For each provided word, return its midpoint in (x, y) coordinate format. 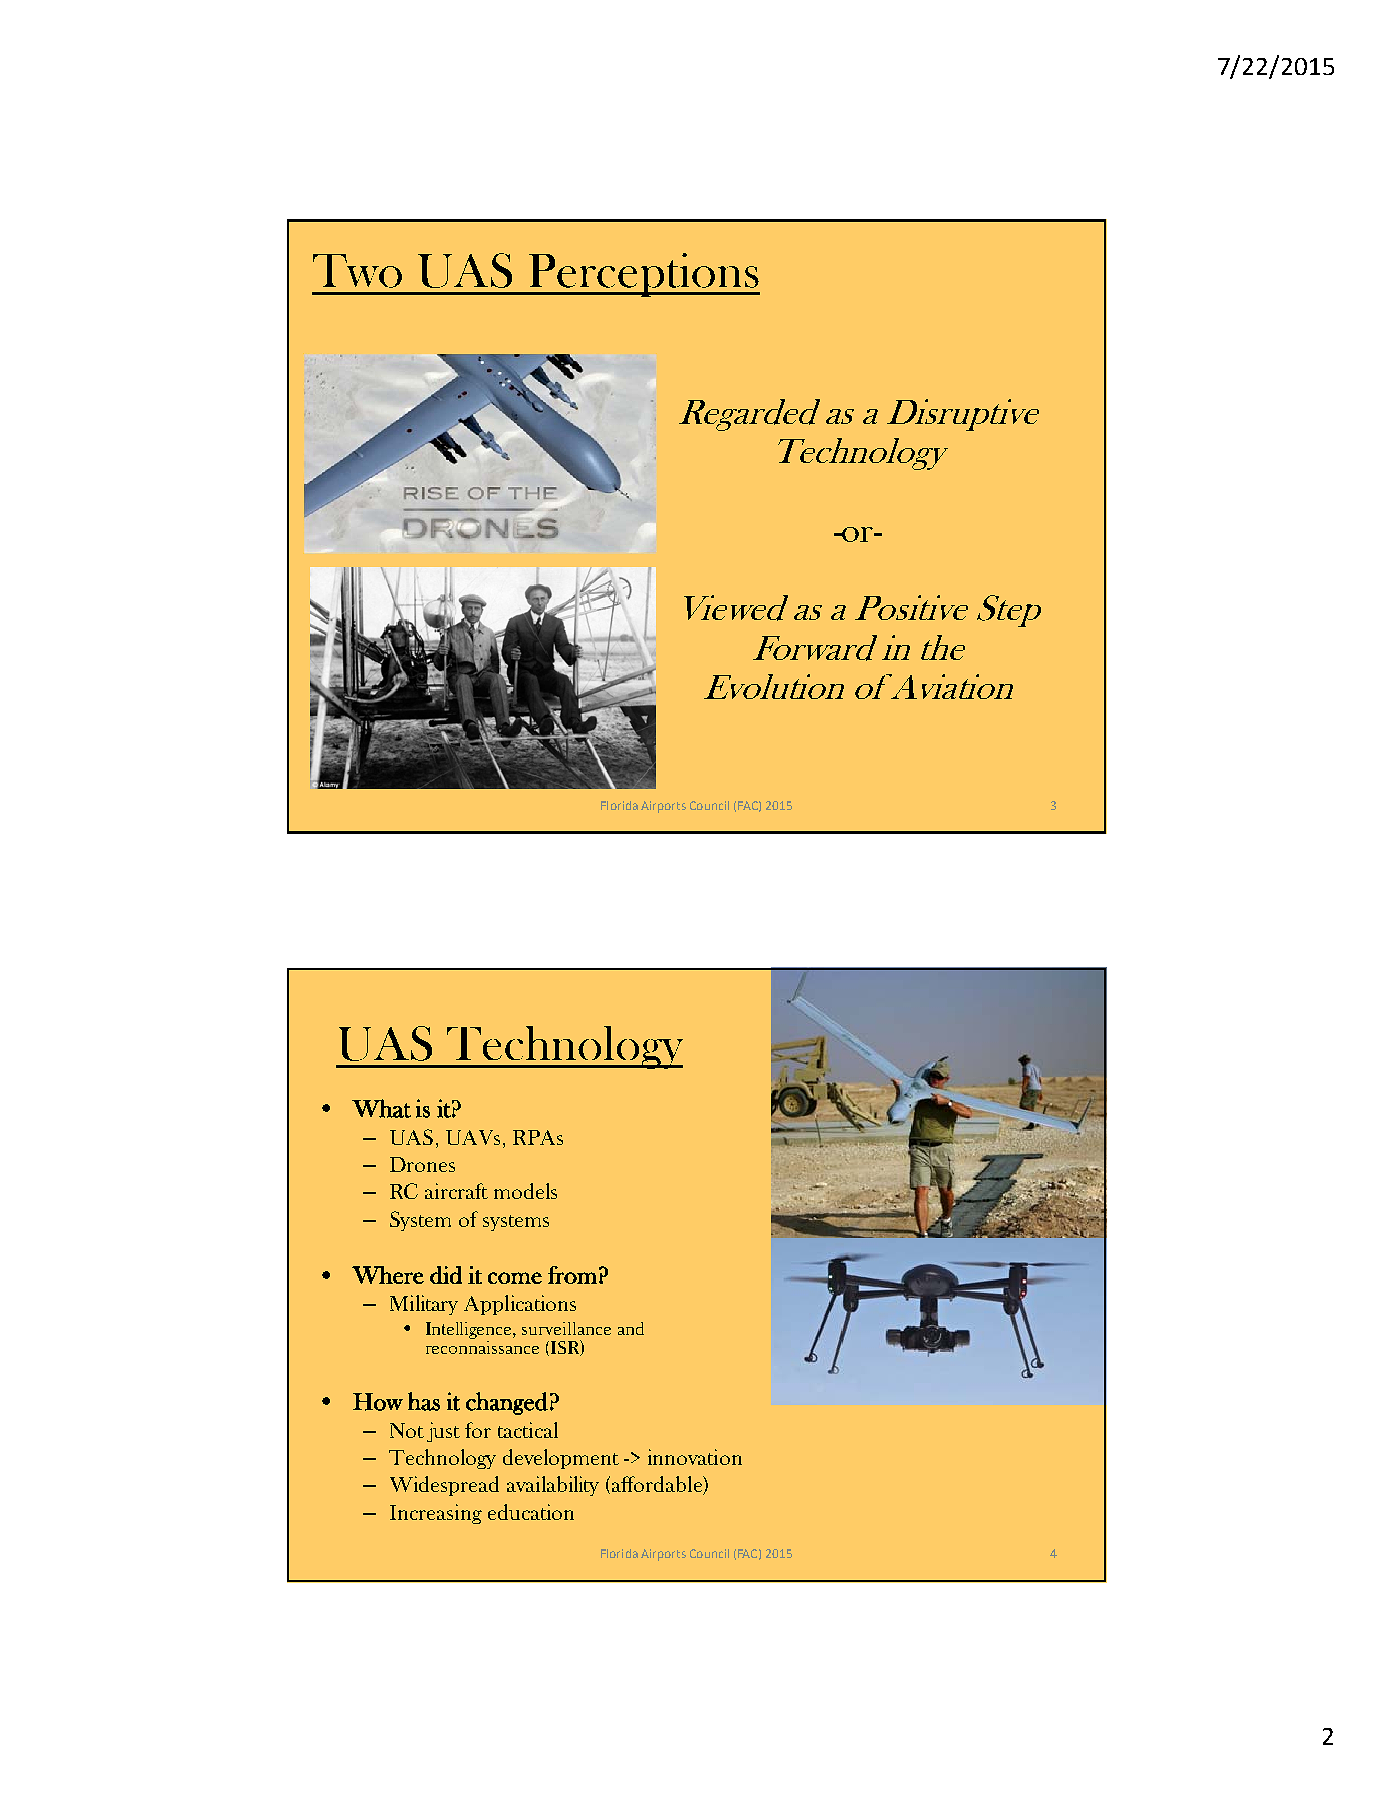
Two (357, 271)
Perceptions (643, 275)
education (531, 1512)
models (525, 1191)
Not (407, 1430)
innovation (695, 1457)
